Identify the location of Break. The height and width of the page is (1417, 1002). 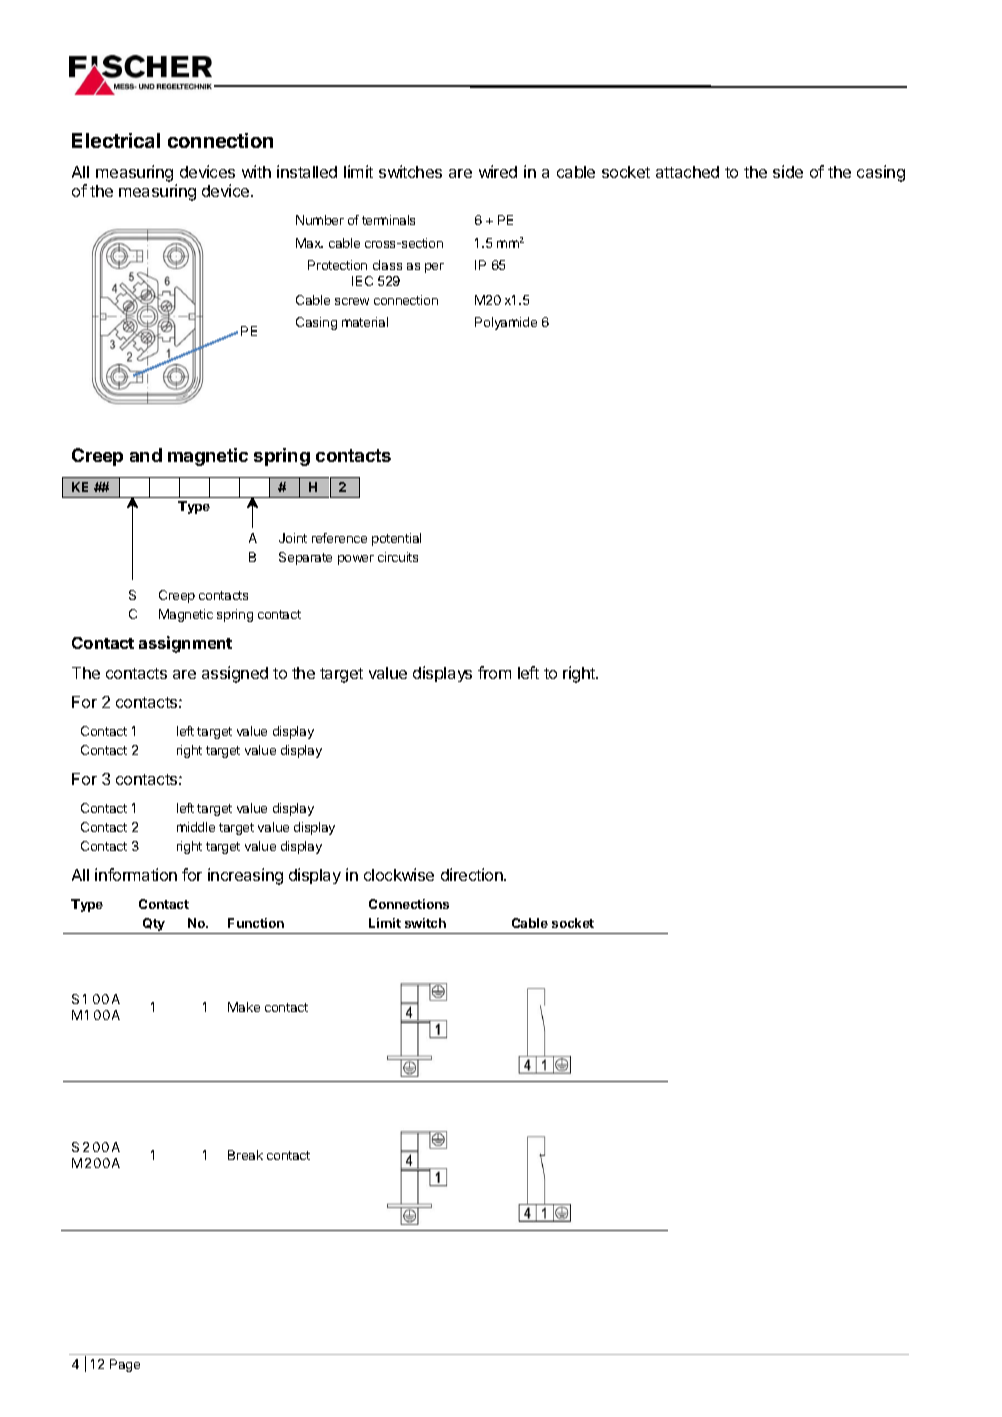
(245, 1155).
